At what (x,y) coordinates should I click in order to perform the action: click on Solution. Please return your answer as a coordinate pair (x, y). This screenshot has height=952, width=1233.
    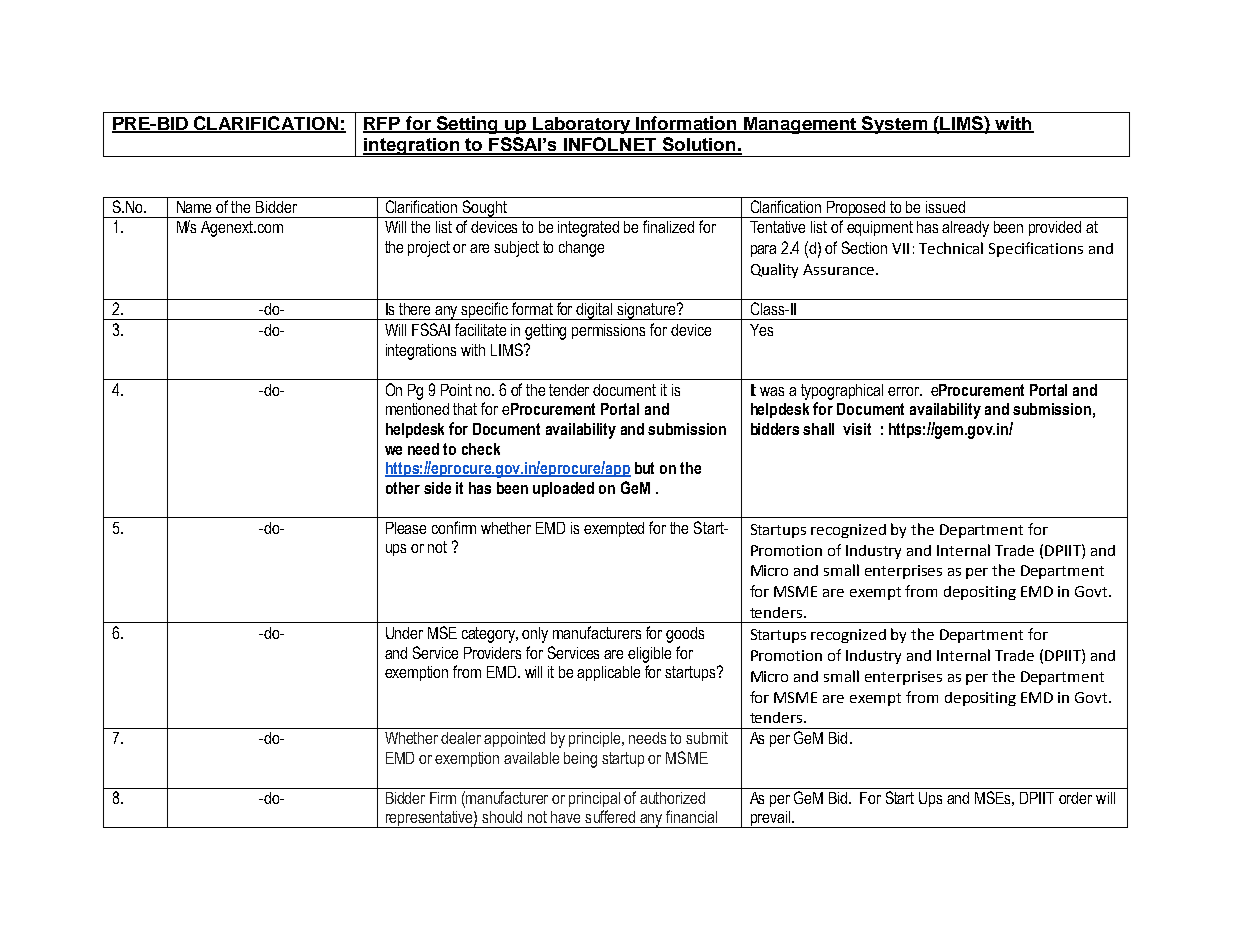
    Looking at the image, I should click on (699, 145).
